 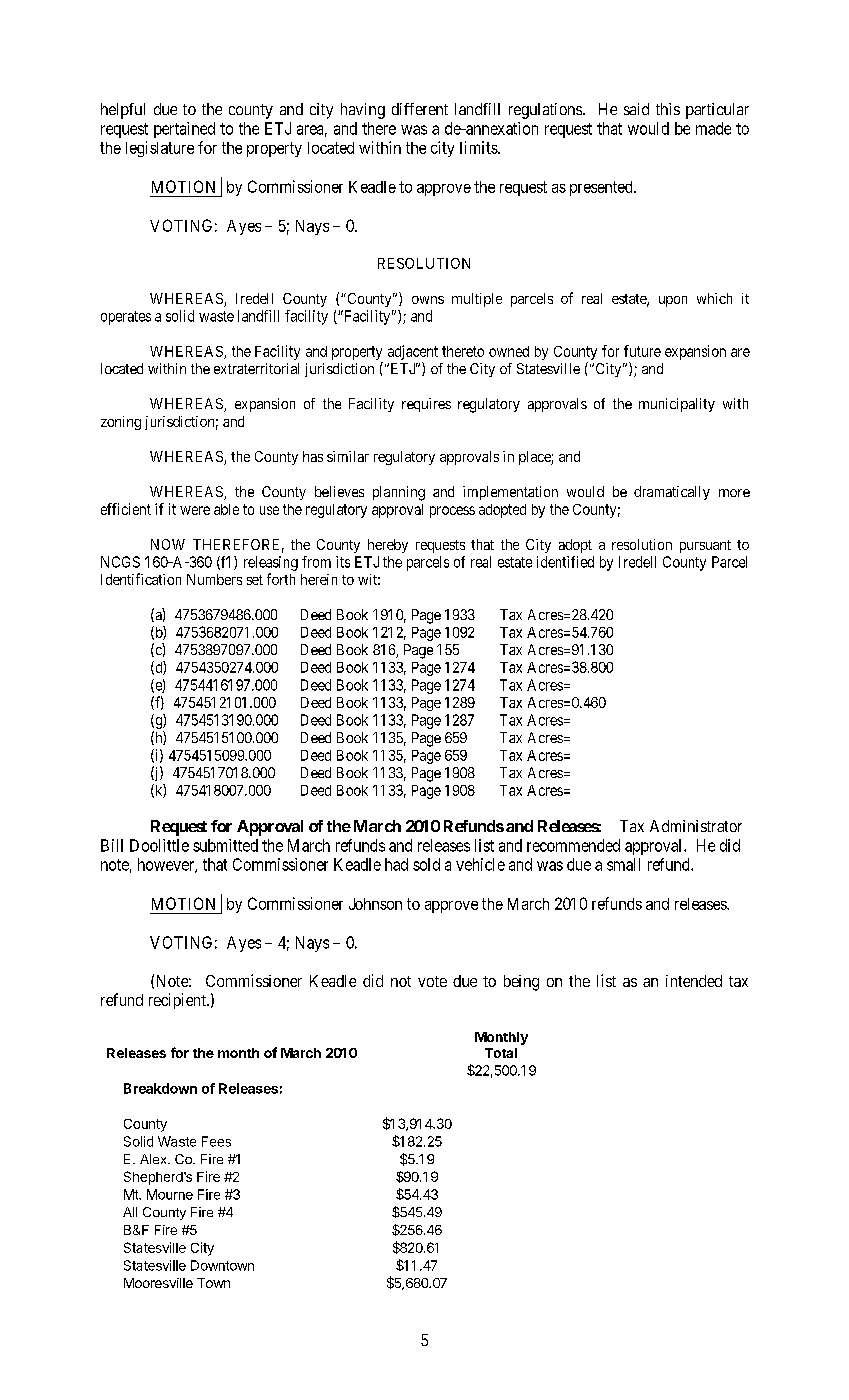 I want to click on pertained, so click(x=184, y=130).
